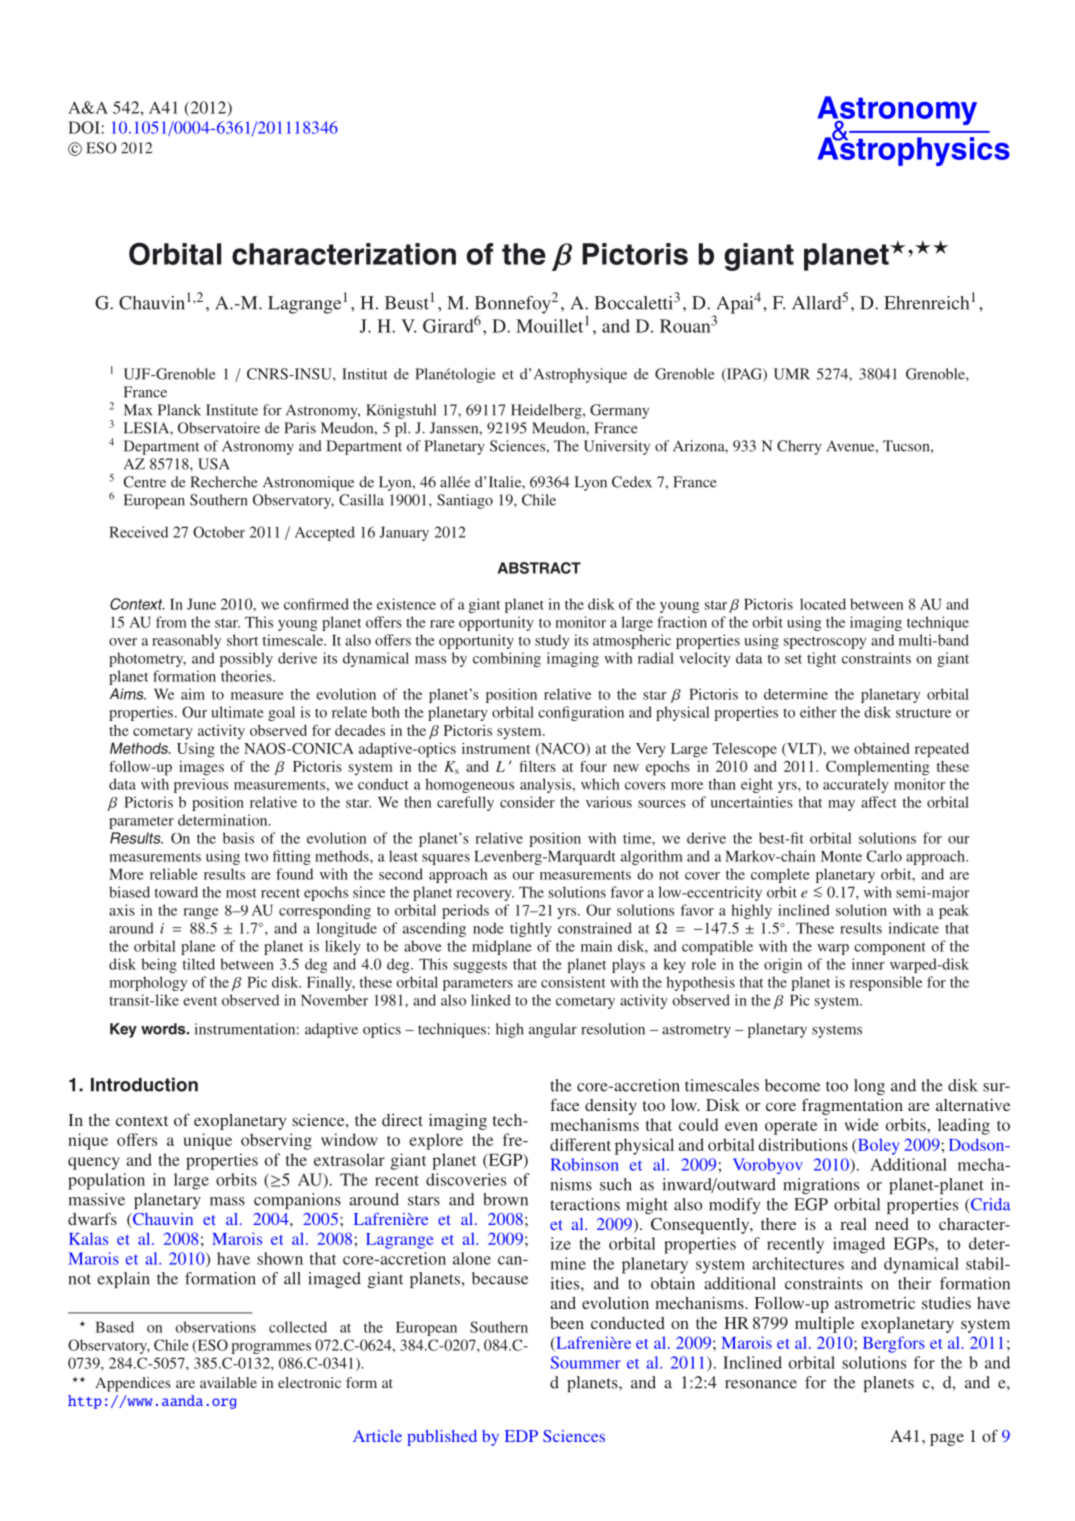 The image size is (1075, 1521). Describe the element at coordinates (214, 464) in the screenshot. I see `USA` at that location.
